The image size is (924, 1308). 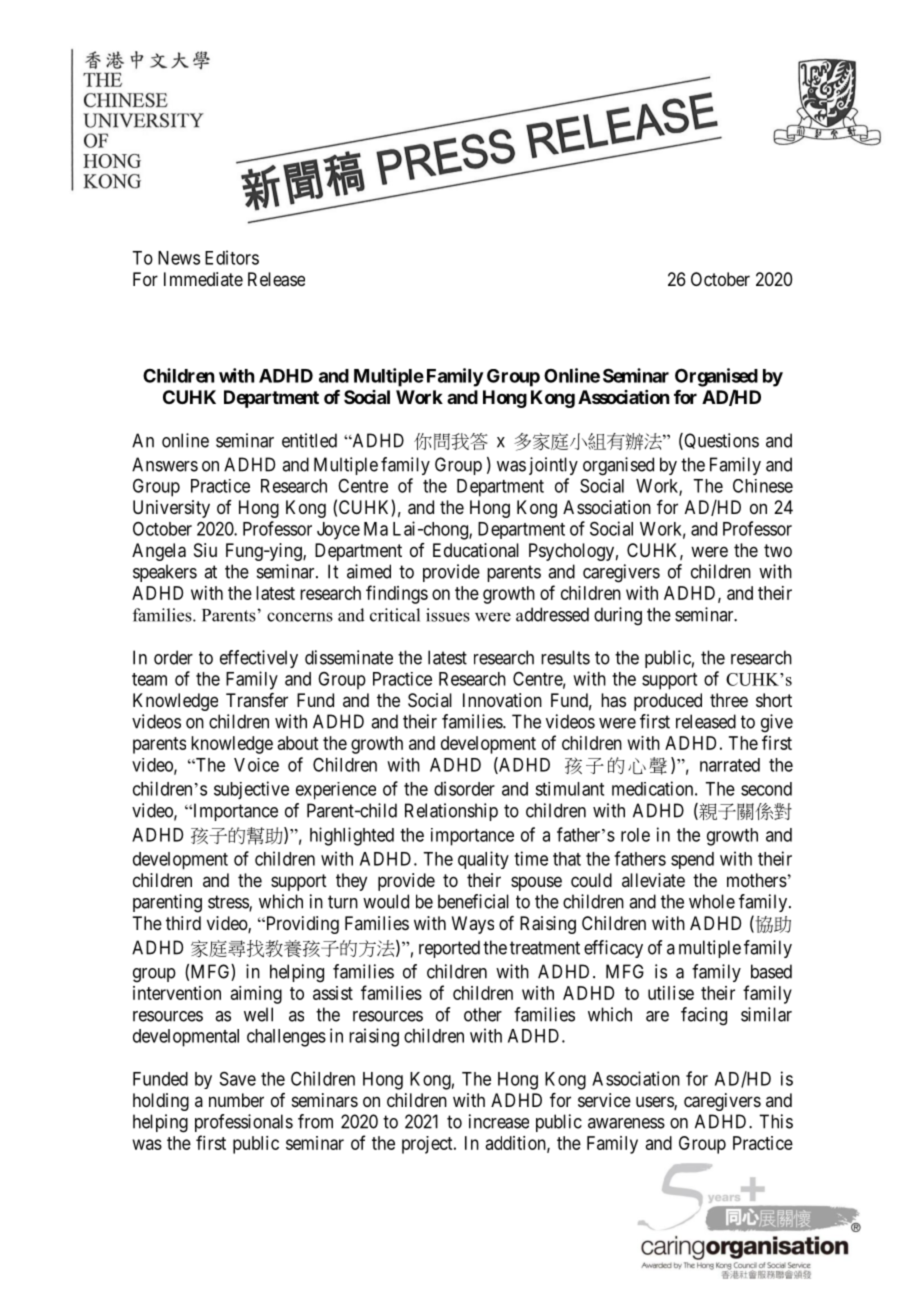 I want to click on subjective, so click(x=251, y=790).
